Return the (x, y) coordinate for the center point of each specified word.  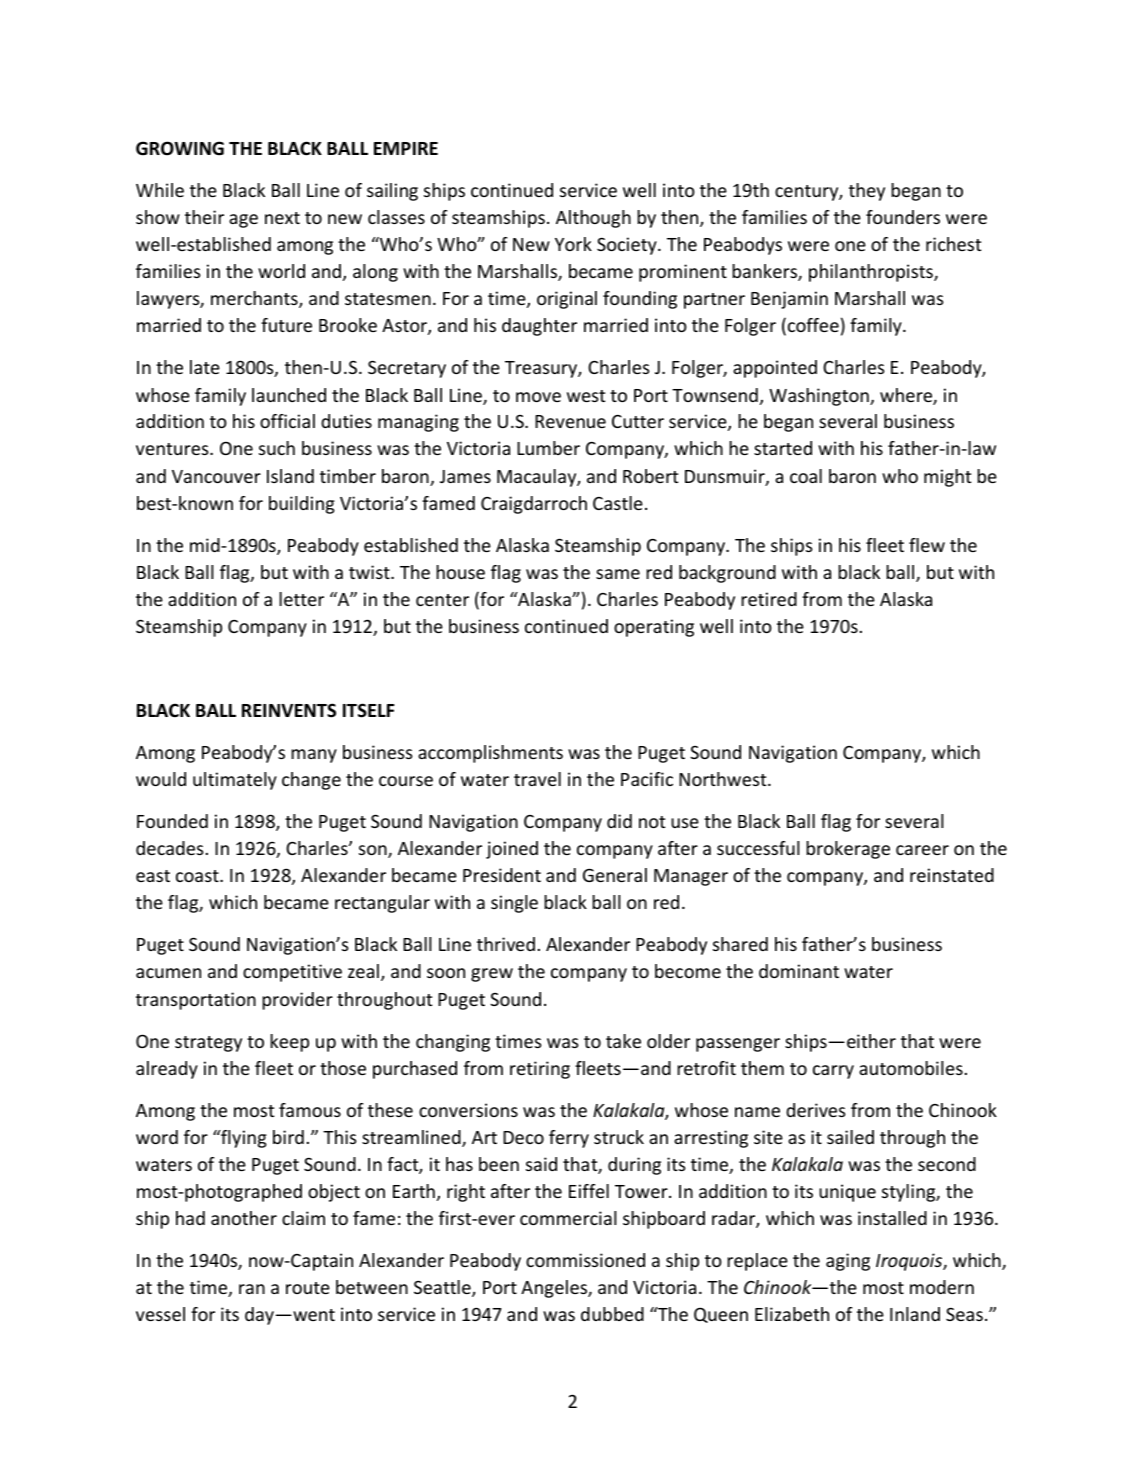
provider (297, 1001)
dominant (799, 971)
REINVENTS (289, 710)
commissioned (585, 1260)
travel (537, 779)
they (867, 192)
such (277, 448)
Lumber (548, 448)
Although (593, 219)
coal (806, 476)
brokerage (848, 850)
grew (492, 975)
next (282, 218)
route (308, 1288)
